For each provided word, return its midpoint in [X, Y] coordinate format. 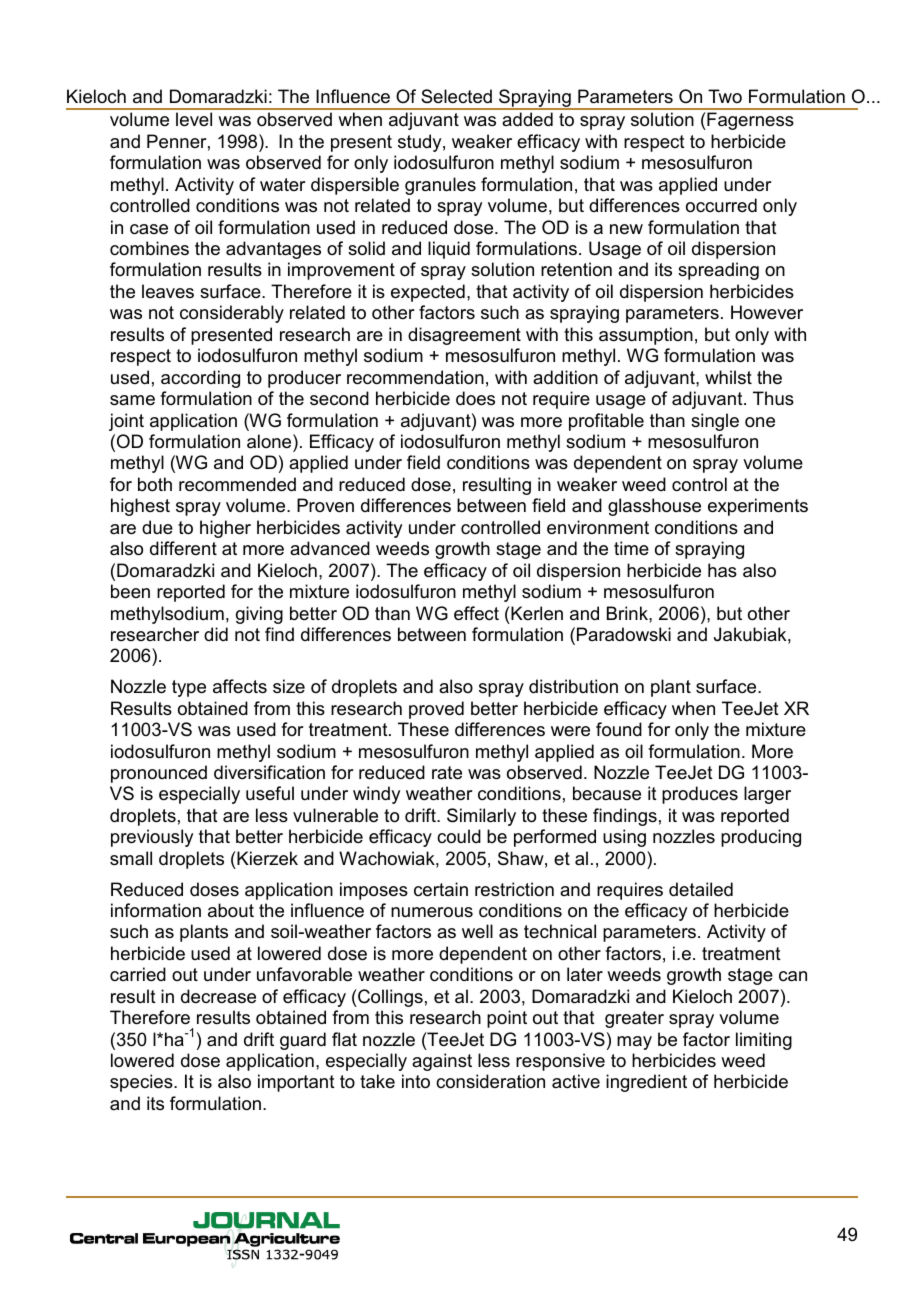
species [142, 1083]
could [459, 836]
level [194, 119]
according [200, 379]
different [183, 548]
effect [476, 613]
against [442, 1062]
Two [725, 96]
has [722, 570]
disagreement [464, 336]
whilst [728, 377]
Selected [456, 96]
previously [152, 838]
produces [700, 795]
